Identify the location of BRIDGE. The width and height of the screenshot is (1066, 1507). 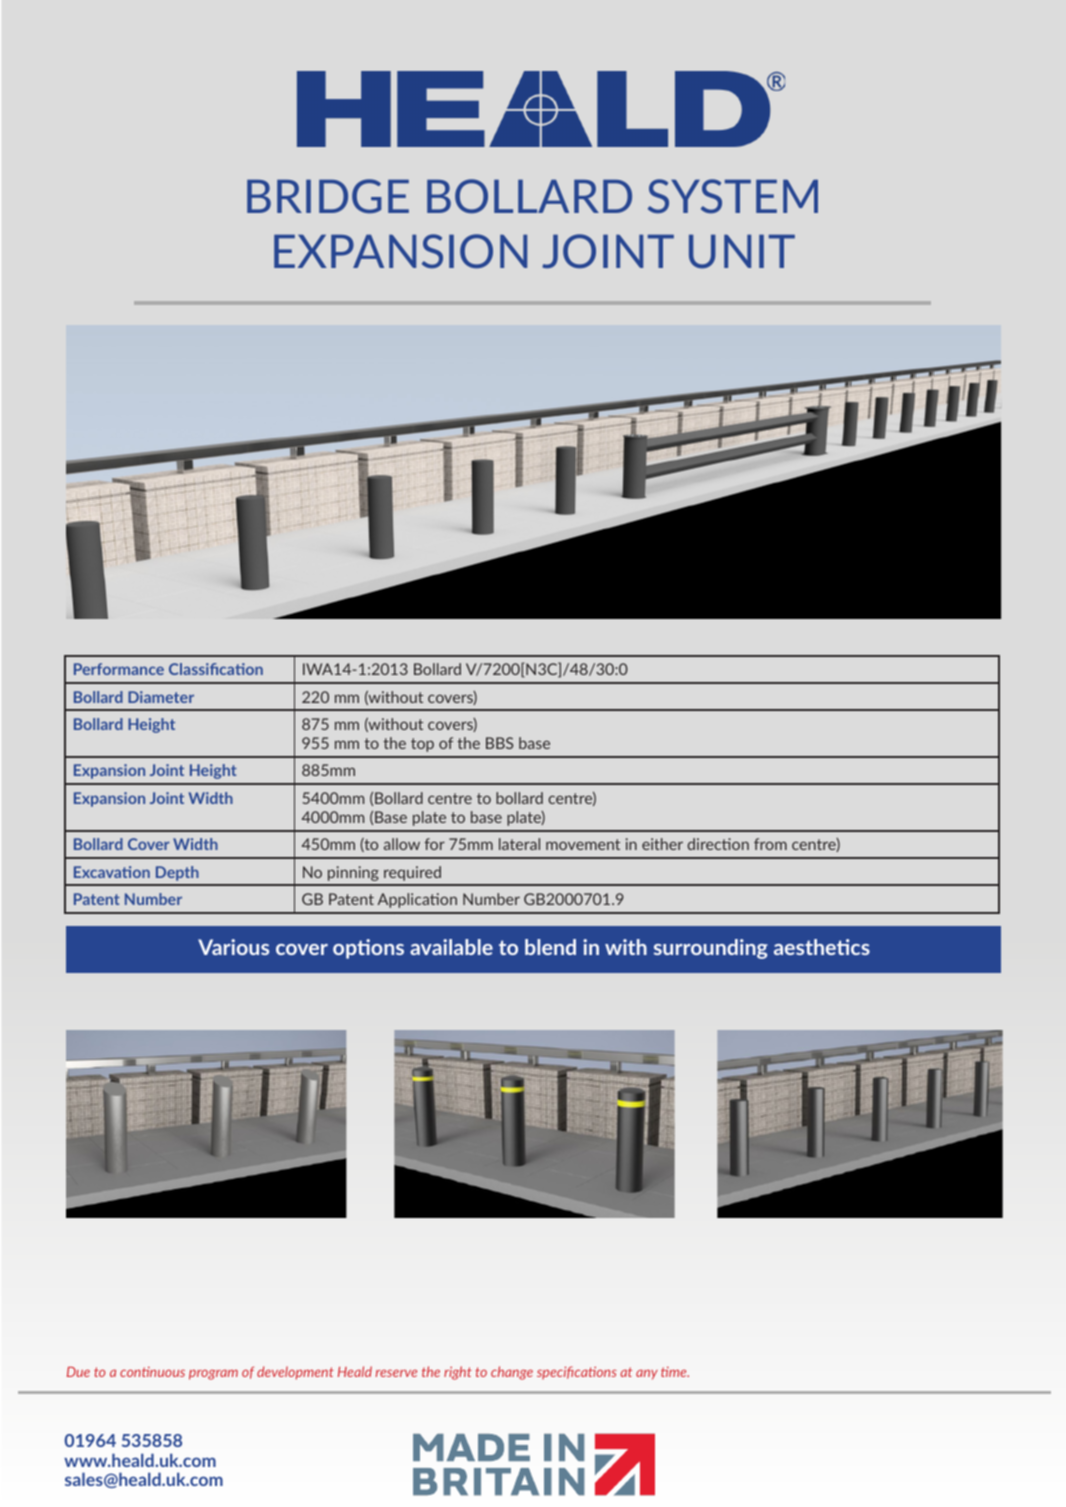
(328, 196).
